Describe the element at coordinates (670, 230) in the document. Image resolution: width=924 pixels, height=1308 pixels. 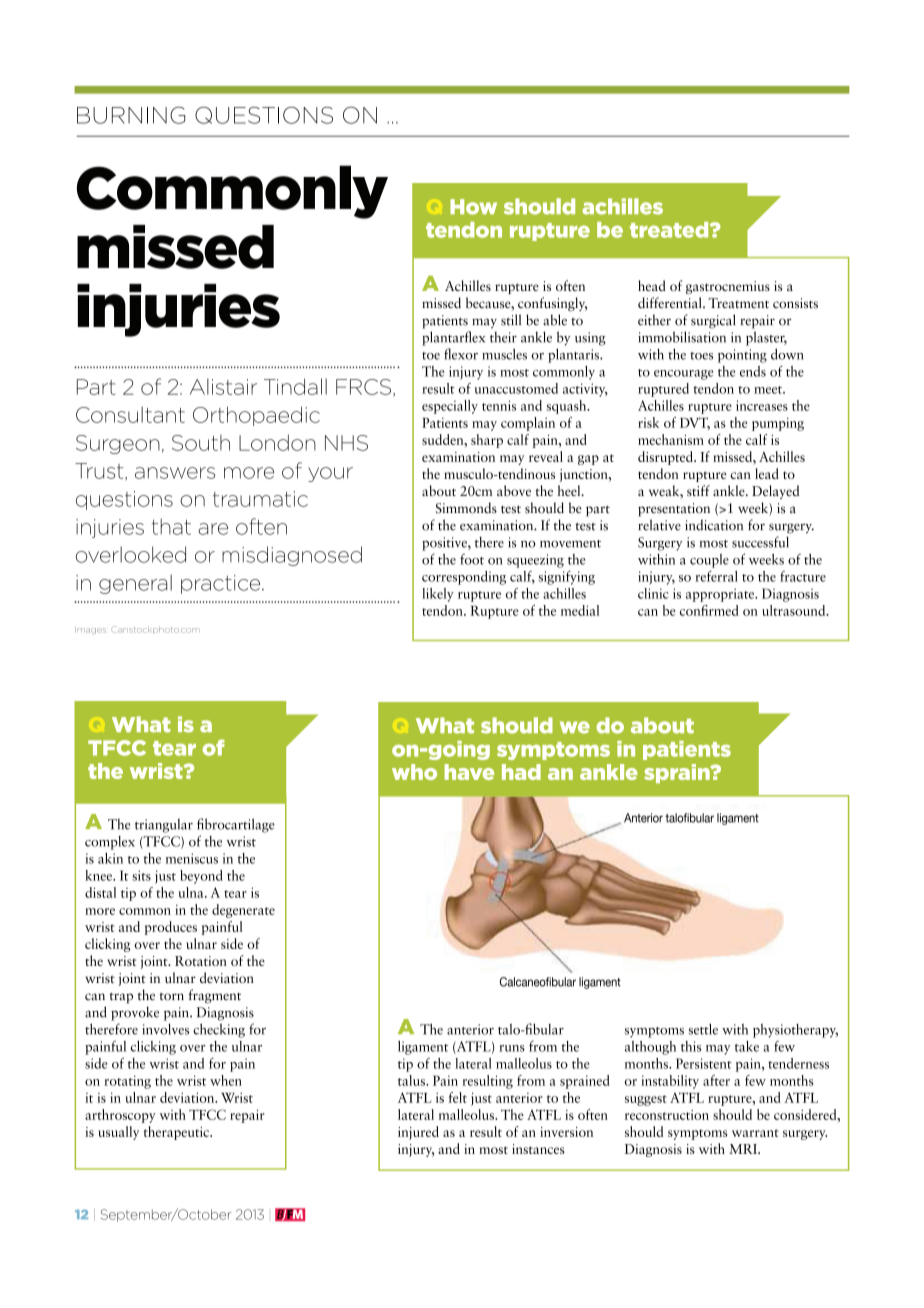
I see `treated` at that location.
